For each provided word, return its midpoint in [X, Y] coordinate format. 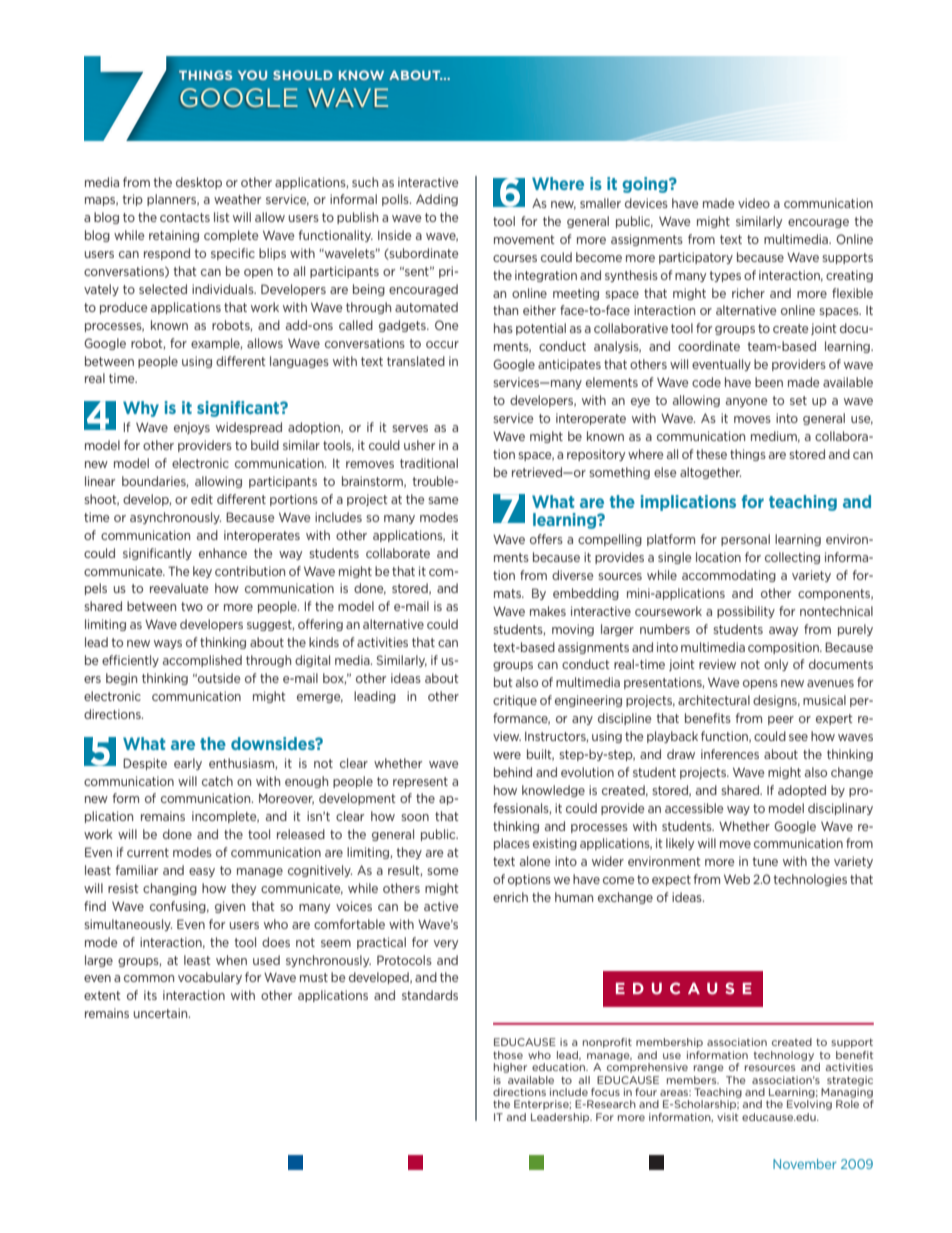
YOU [252, 75]
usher [419, 445]
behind [513, 772]
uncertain [162, 1013]
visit [727, 1117]
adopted [802, 791]
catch [217, 781]
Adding [437, 200]
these [711, 454]
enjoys [192, 428]
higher [510, 1068]
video [754, 203]
